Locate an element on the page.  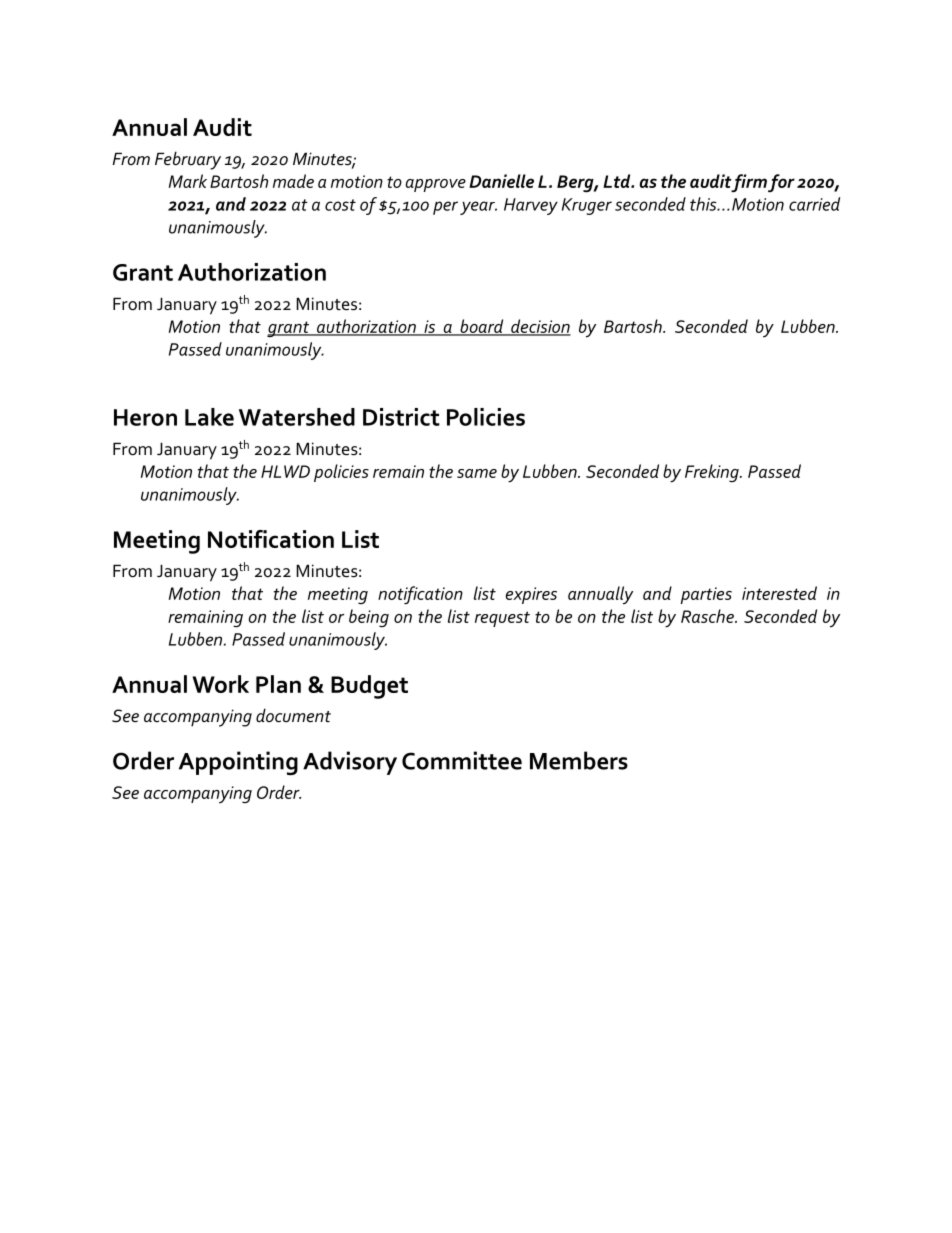
interested is located at coordinates (779, 593).
